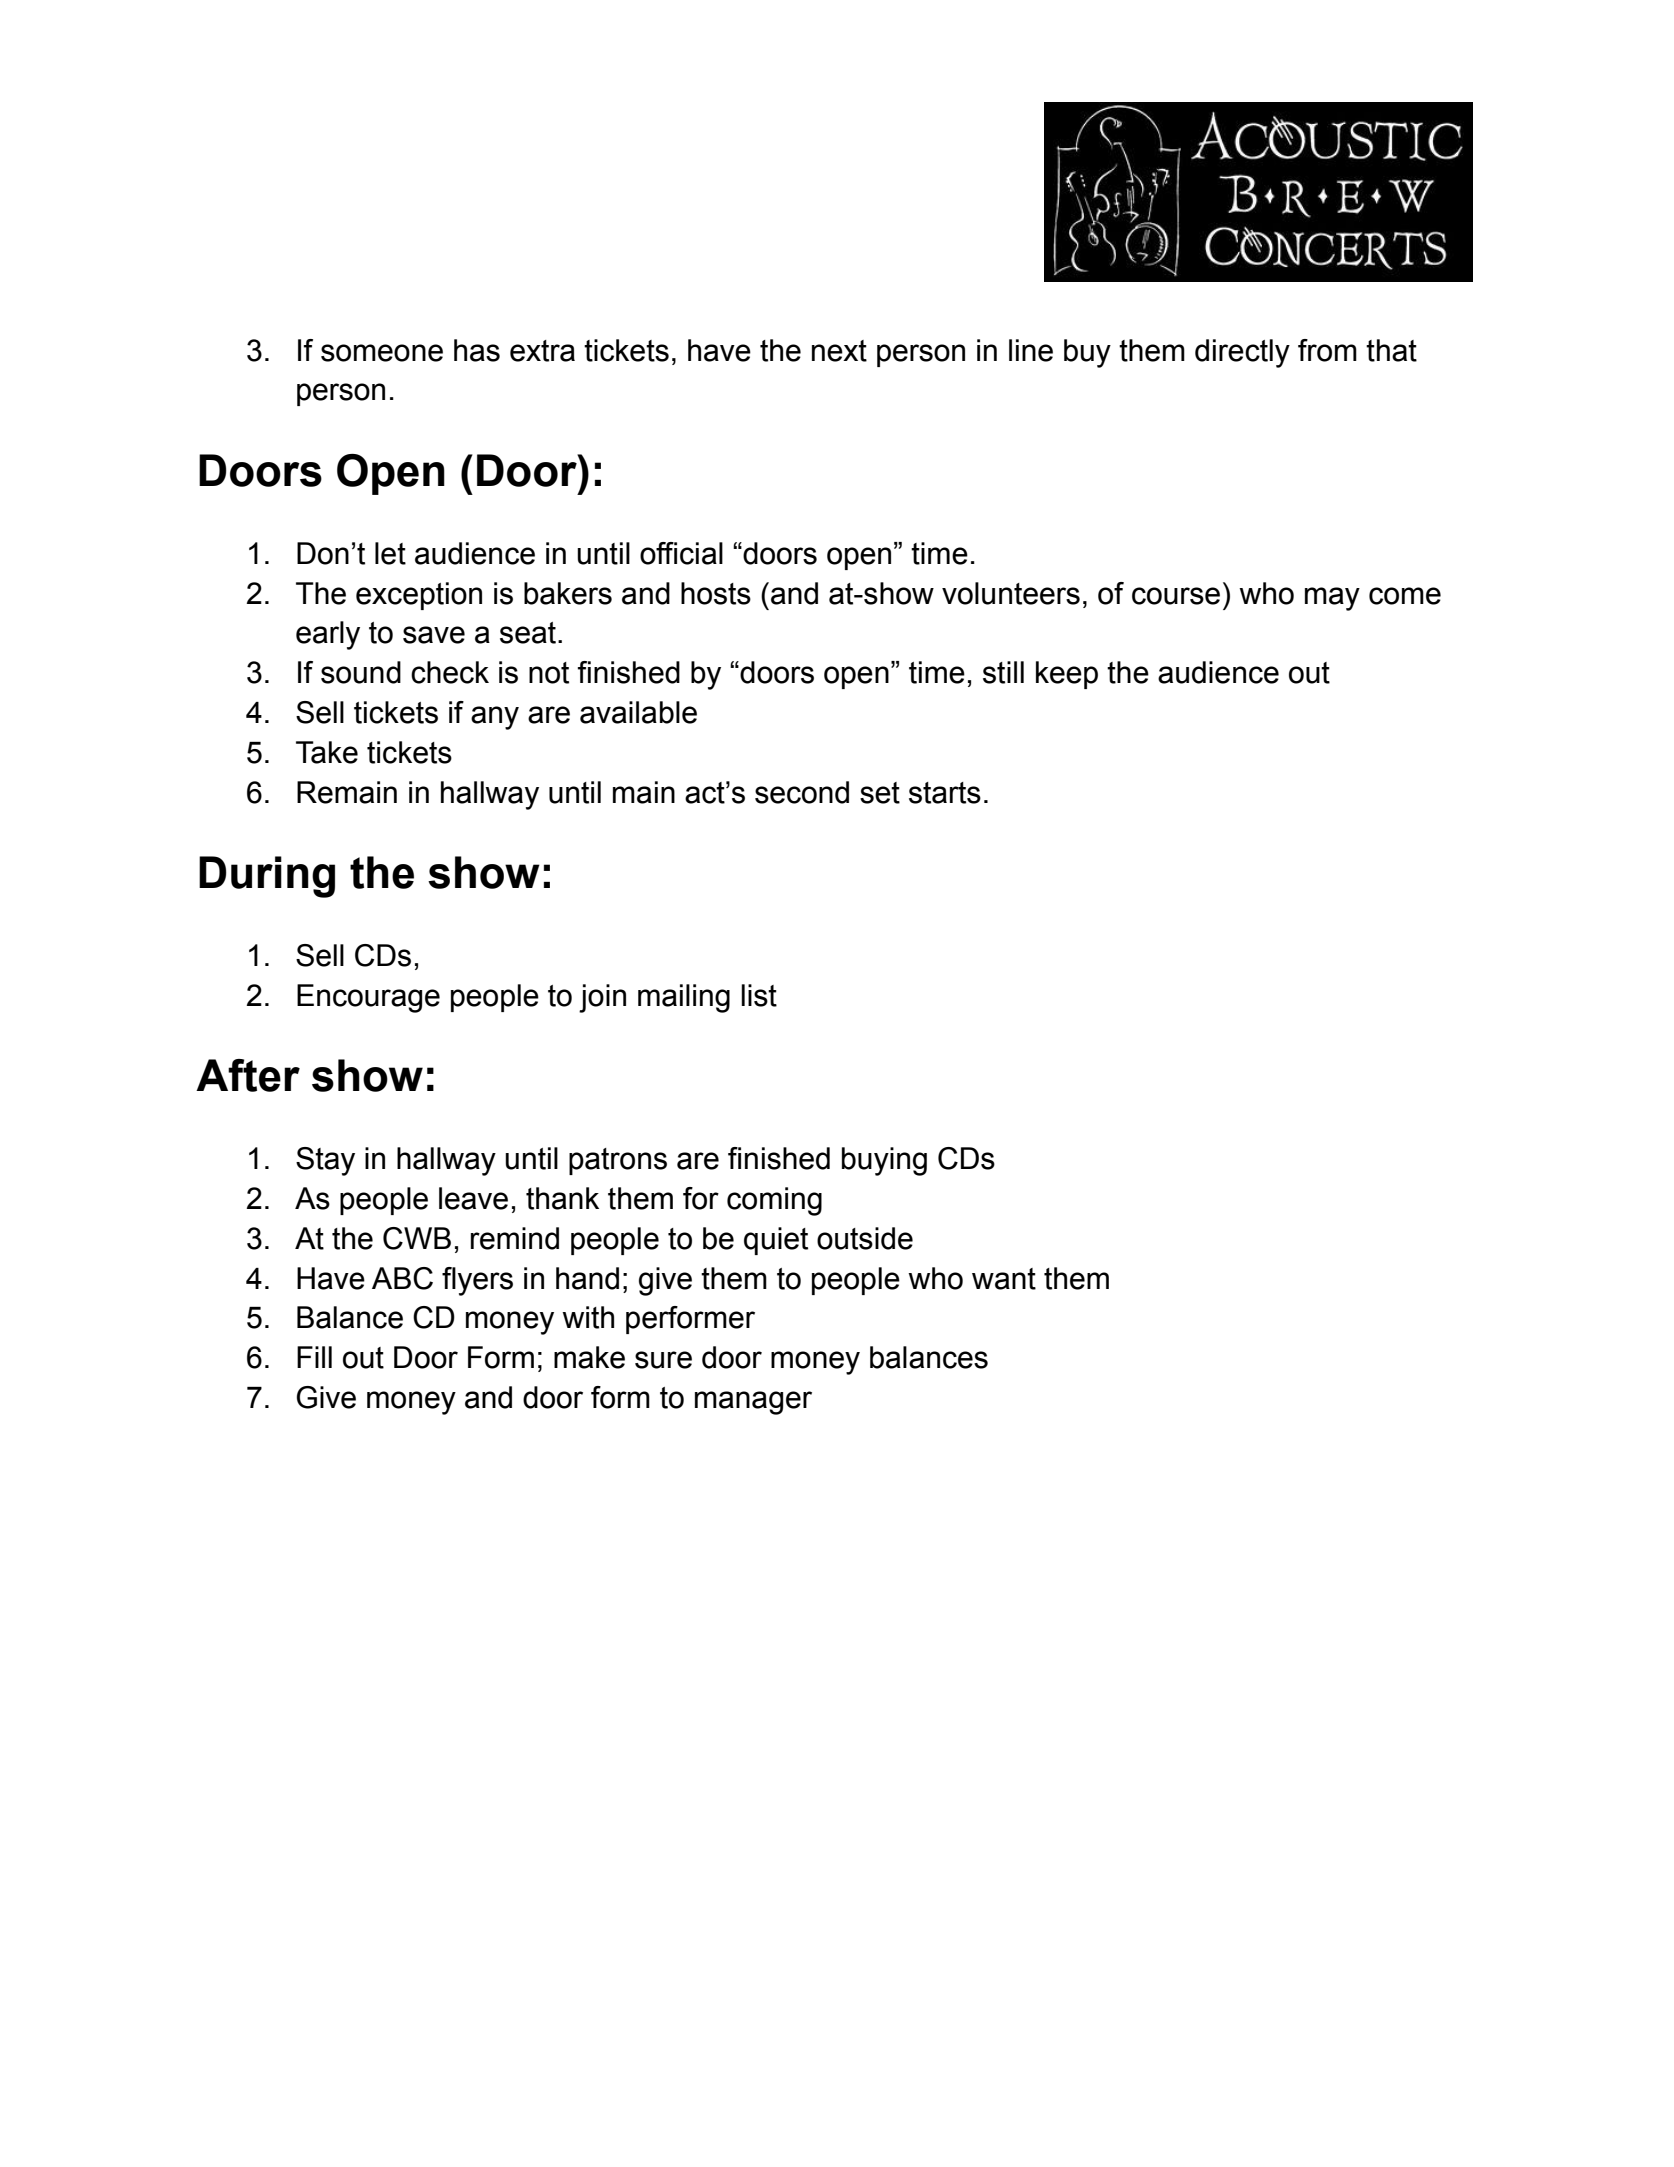 This screenshot has height=2167, width=1674. I want to click on keep, so click(1067, 675).
